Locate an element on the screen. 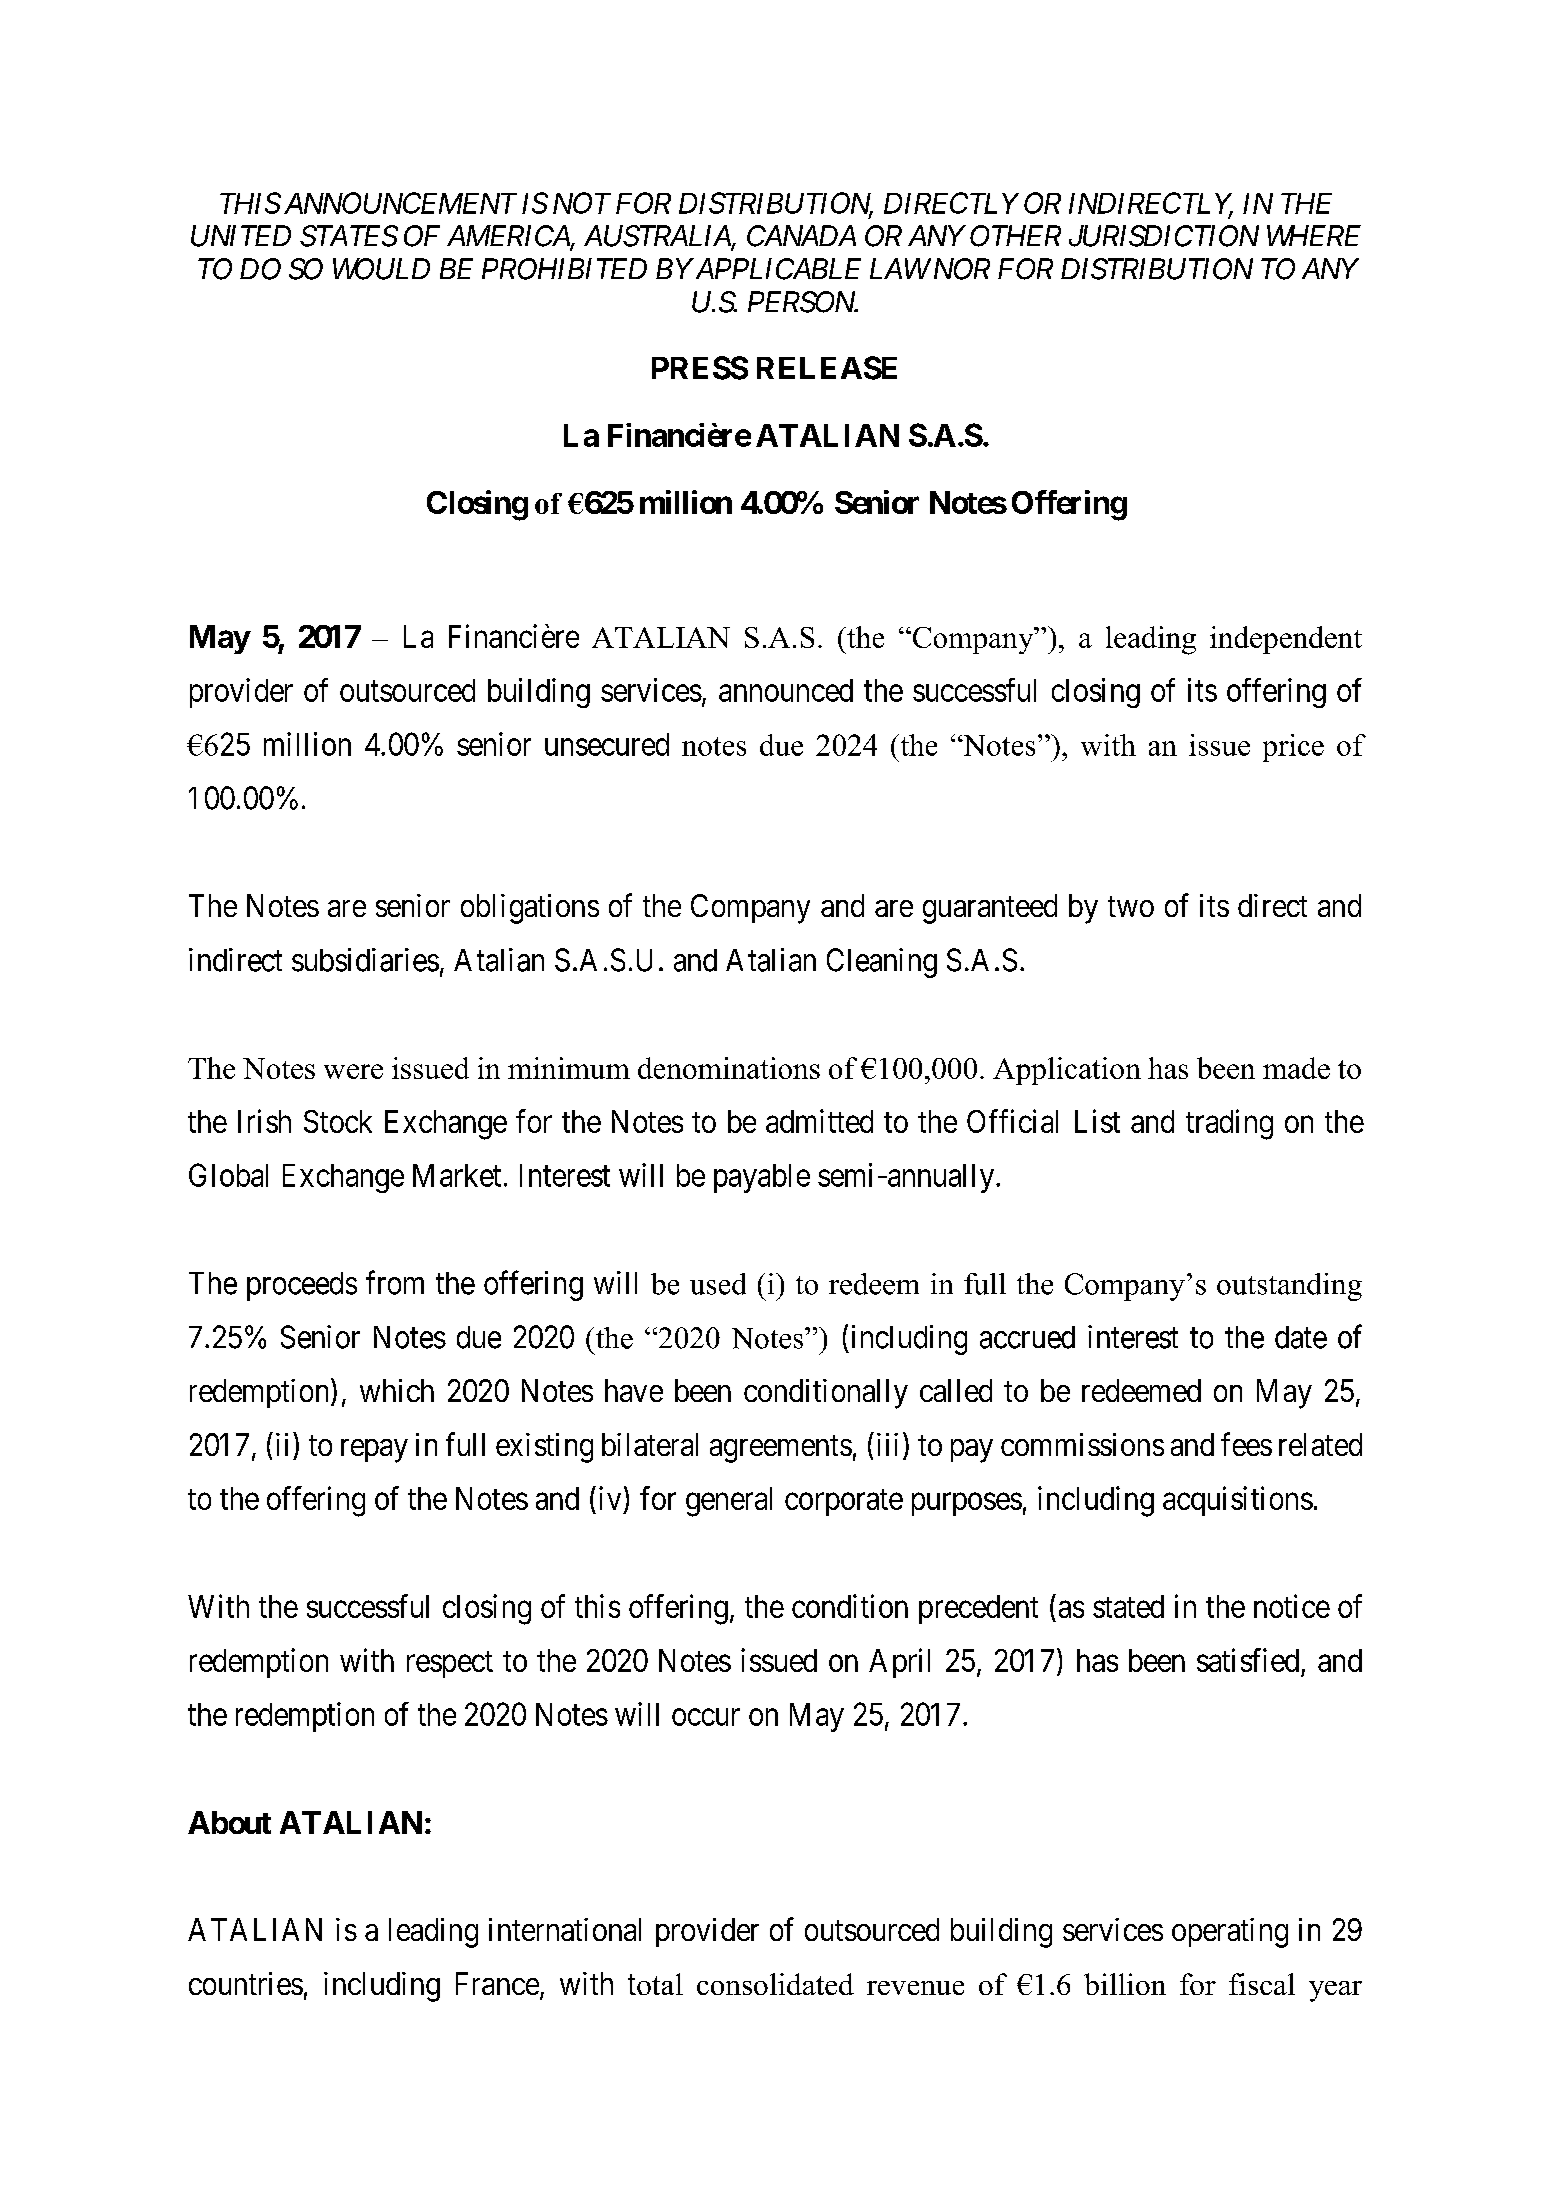  announced is located at coordinates (786, 690).
